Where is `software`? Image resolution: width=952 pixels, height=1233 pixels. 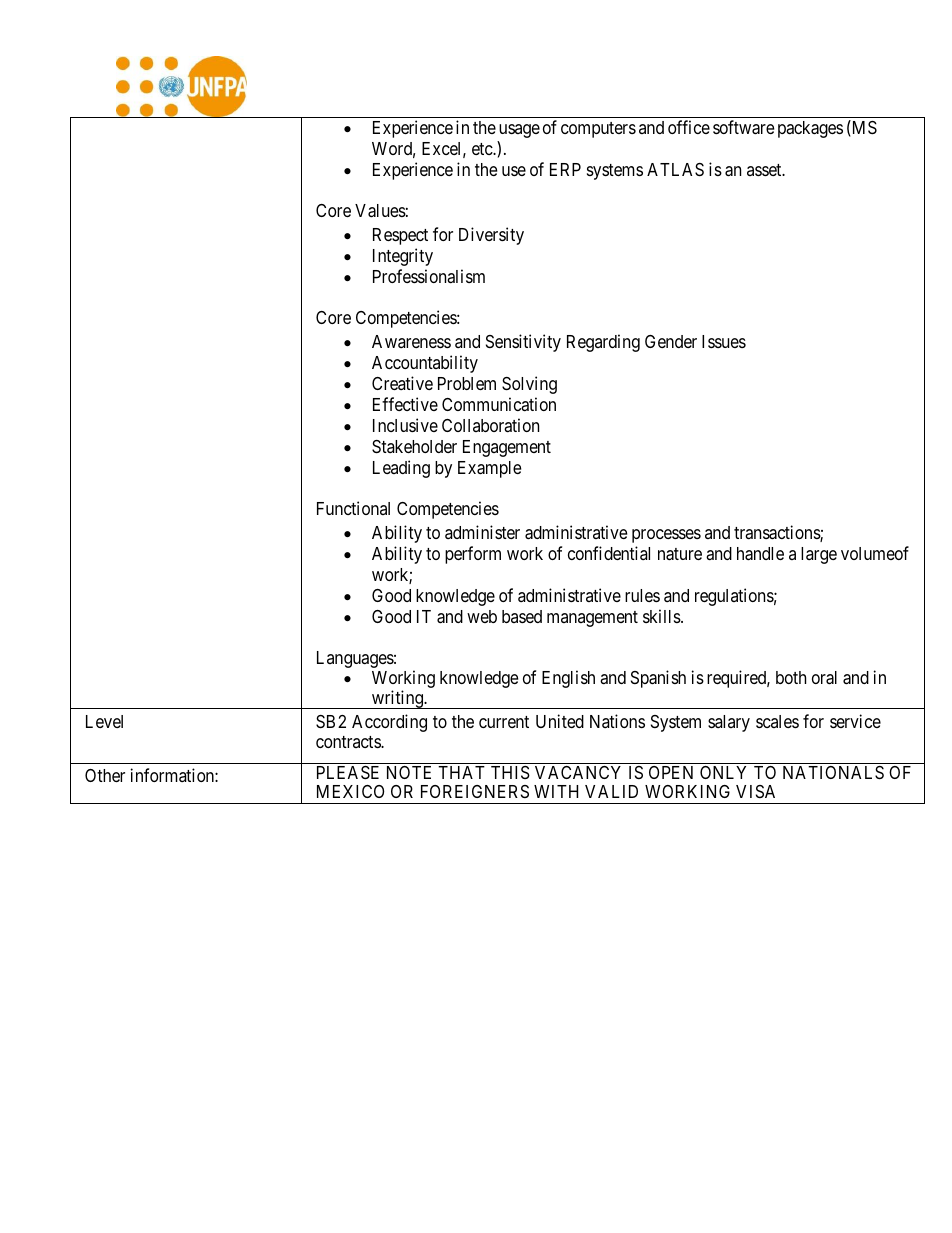
software is located at coordinates (743, 127).
